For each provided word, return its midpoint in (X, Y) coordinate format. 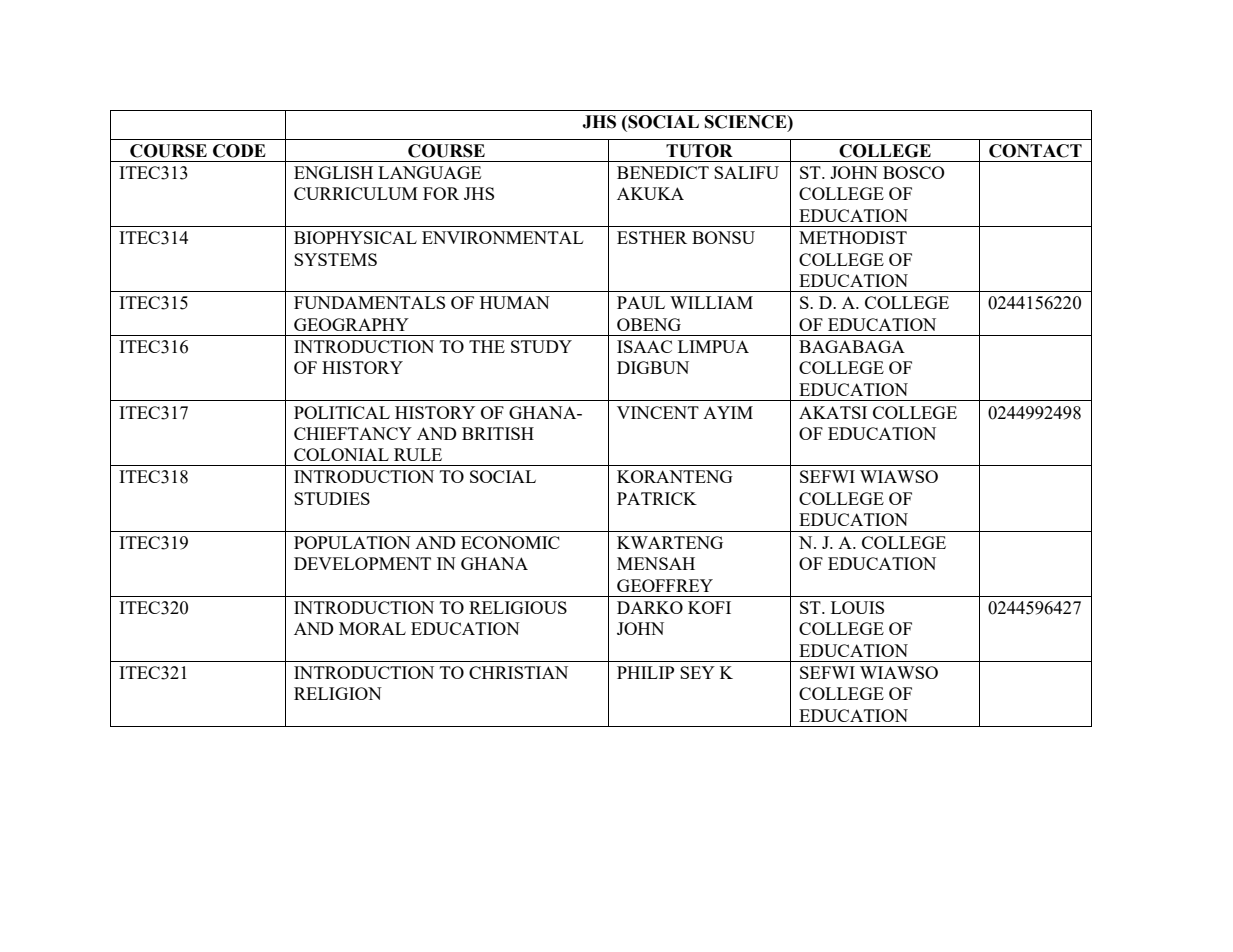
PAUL (641, 302)
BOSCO (914, 172)
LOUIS (857, 607)
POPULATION (352, 542)
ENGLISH (333, 172)
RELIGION (338, 693)
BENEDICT (663, 172)
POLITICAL (342, 412)
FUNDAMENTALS (369, 302)
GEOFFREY (665, 585)
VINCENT (658, 412)
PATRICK (657, 498)
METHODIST (853, 237)
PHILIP (645, 672)
